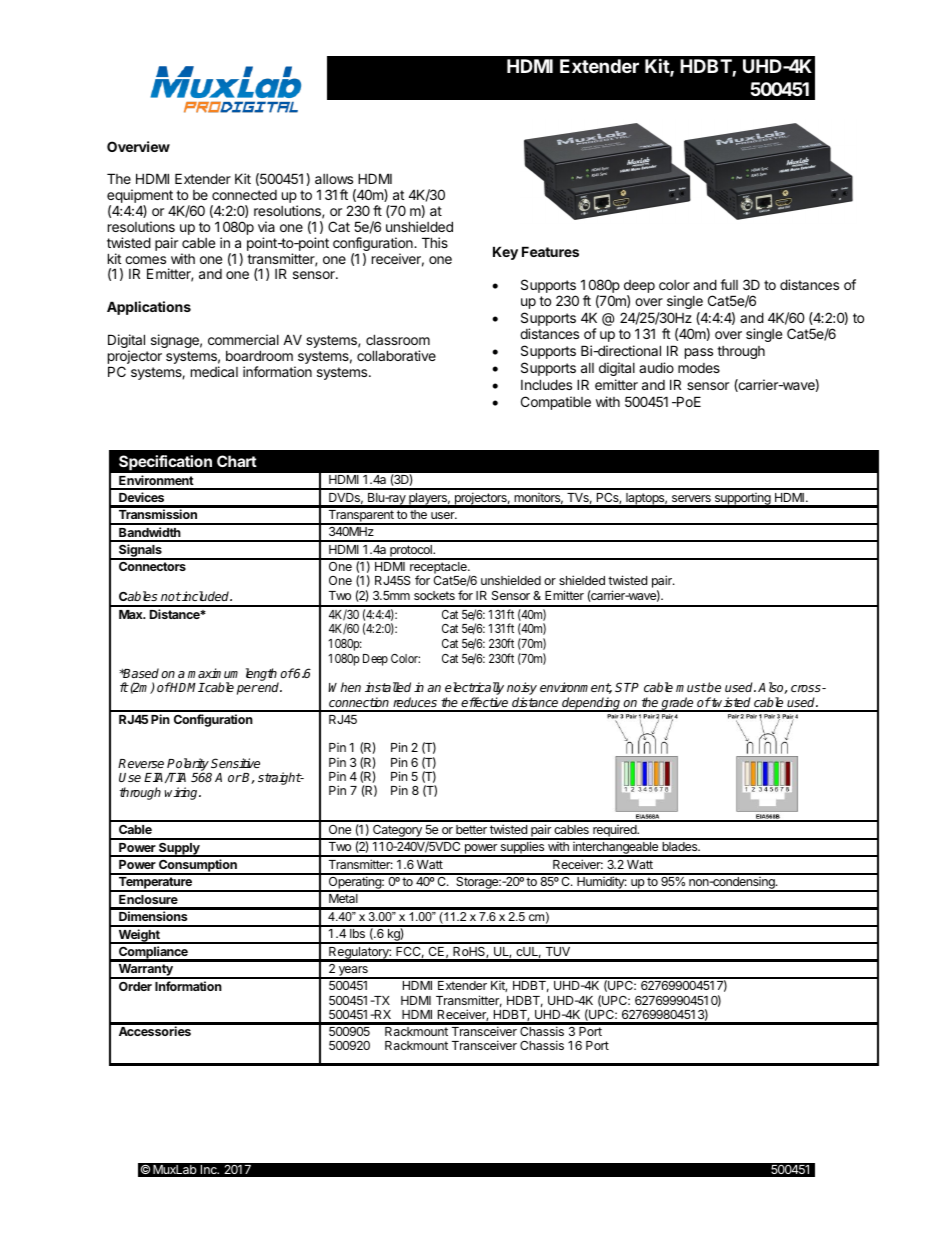 Image resolution: width=952 pixels, height=1233 pixels. I want to click on user, so click(444, 515).
